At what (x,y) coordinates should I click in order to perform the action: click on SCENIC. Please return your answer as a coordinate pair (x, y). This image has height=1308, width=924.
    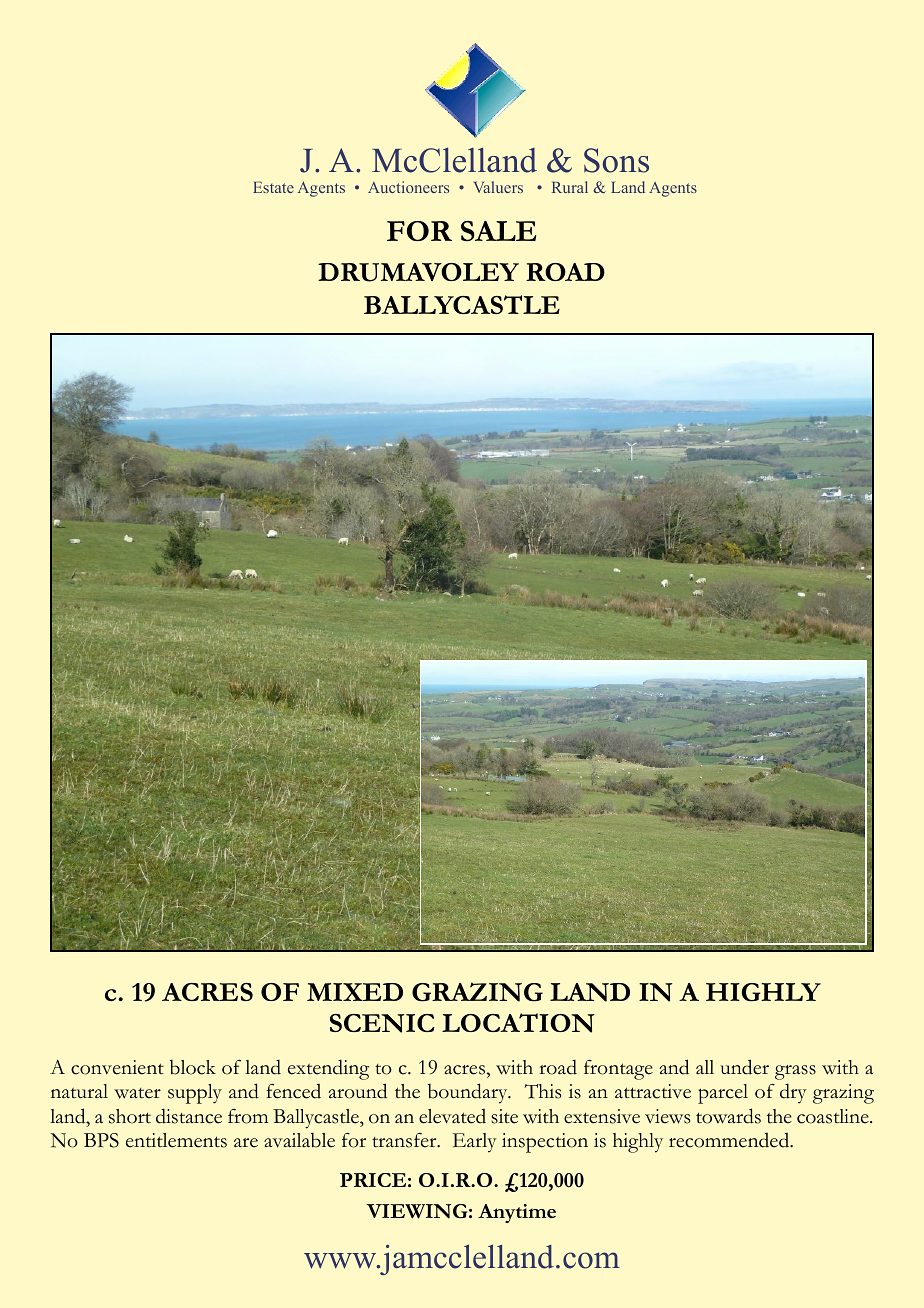
    Looking at the image, I should click on (382, 1023).
